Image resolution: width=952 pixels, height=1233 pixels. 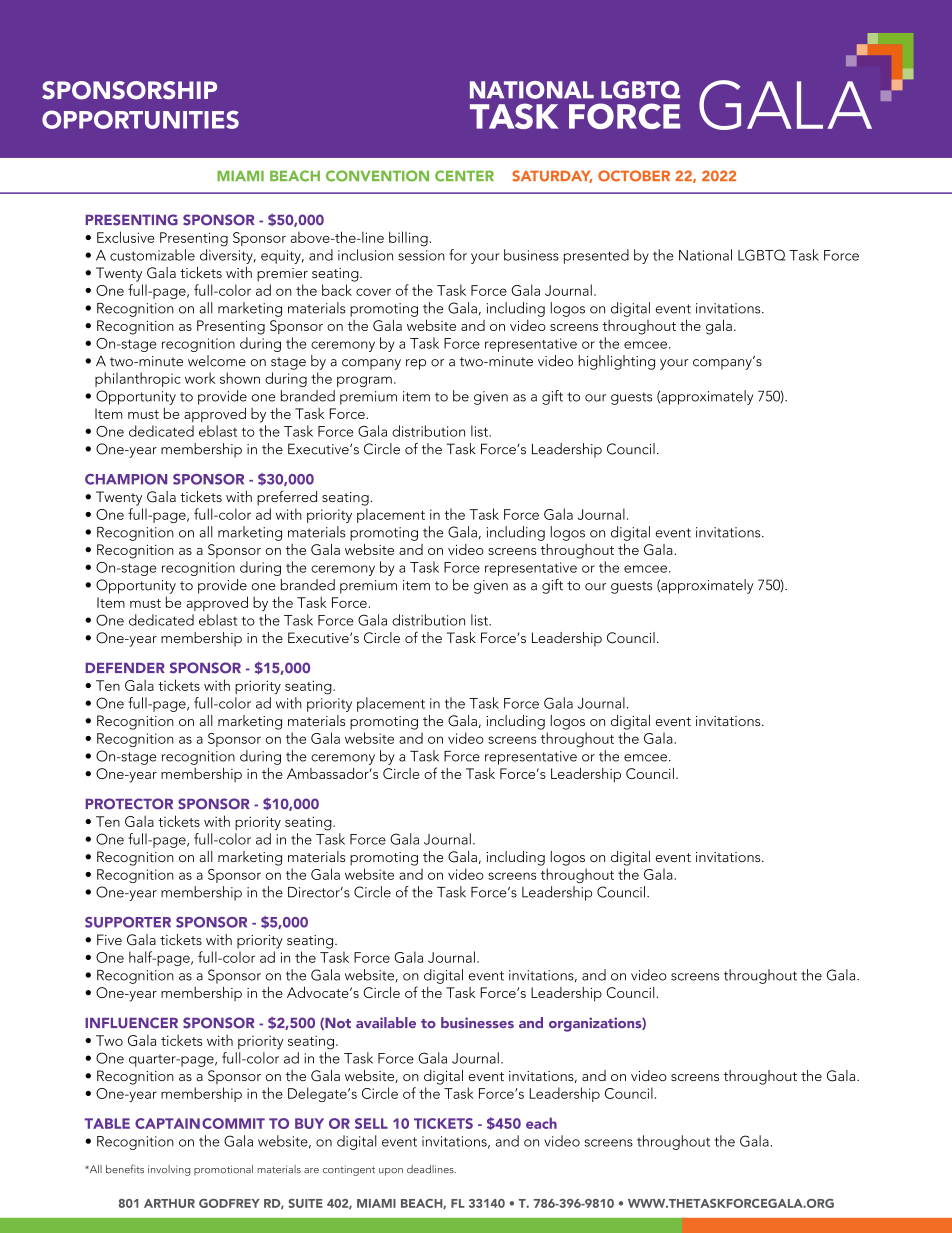 What do you see at coordinates (391, 1172) in the screenshot?
I see `upon` at bounding box center [391, 1172].
